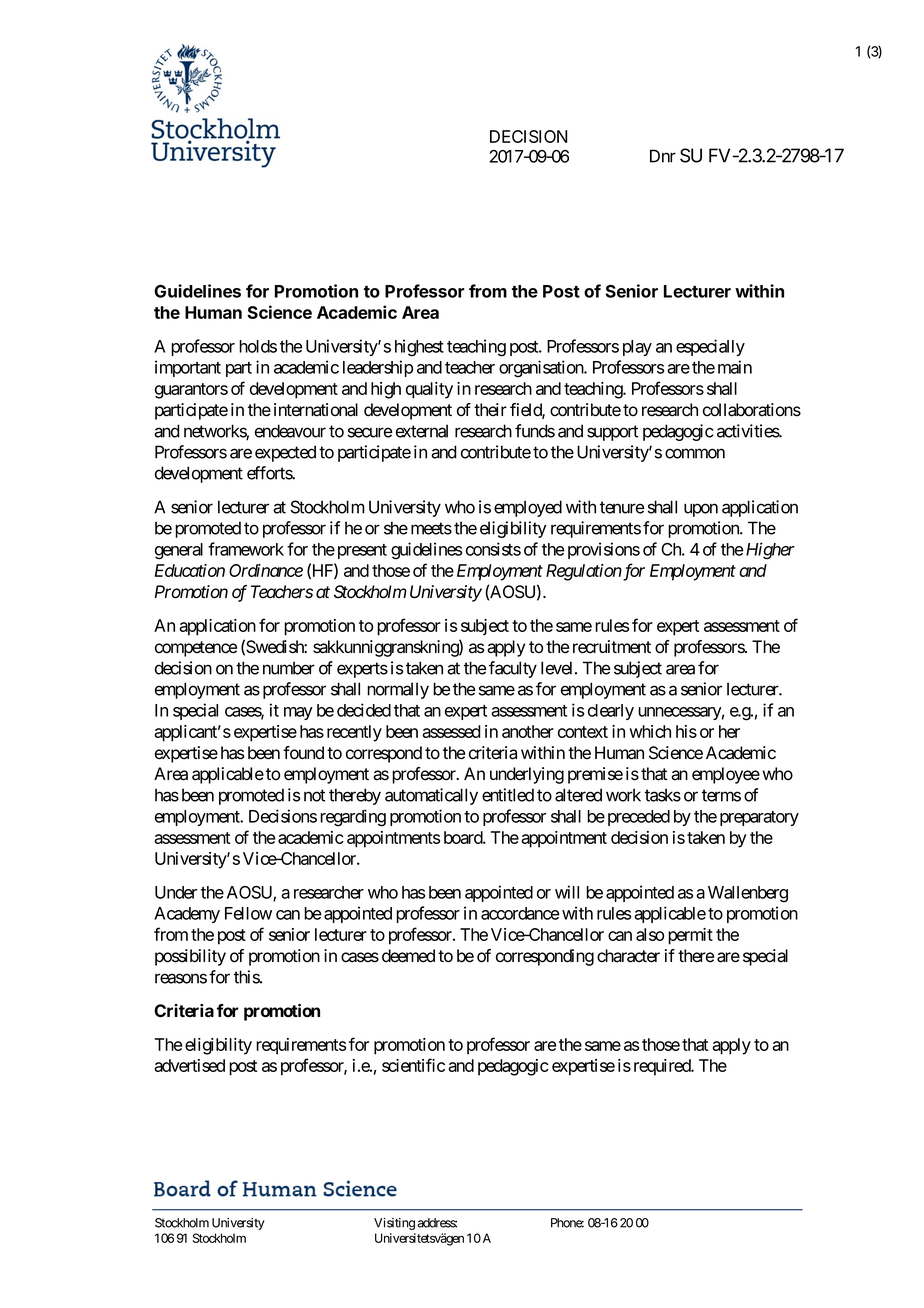  What do you see at coordinates (650, 731) in the screenshot?
I see `which` at bounding box center [650, 731].
